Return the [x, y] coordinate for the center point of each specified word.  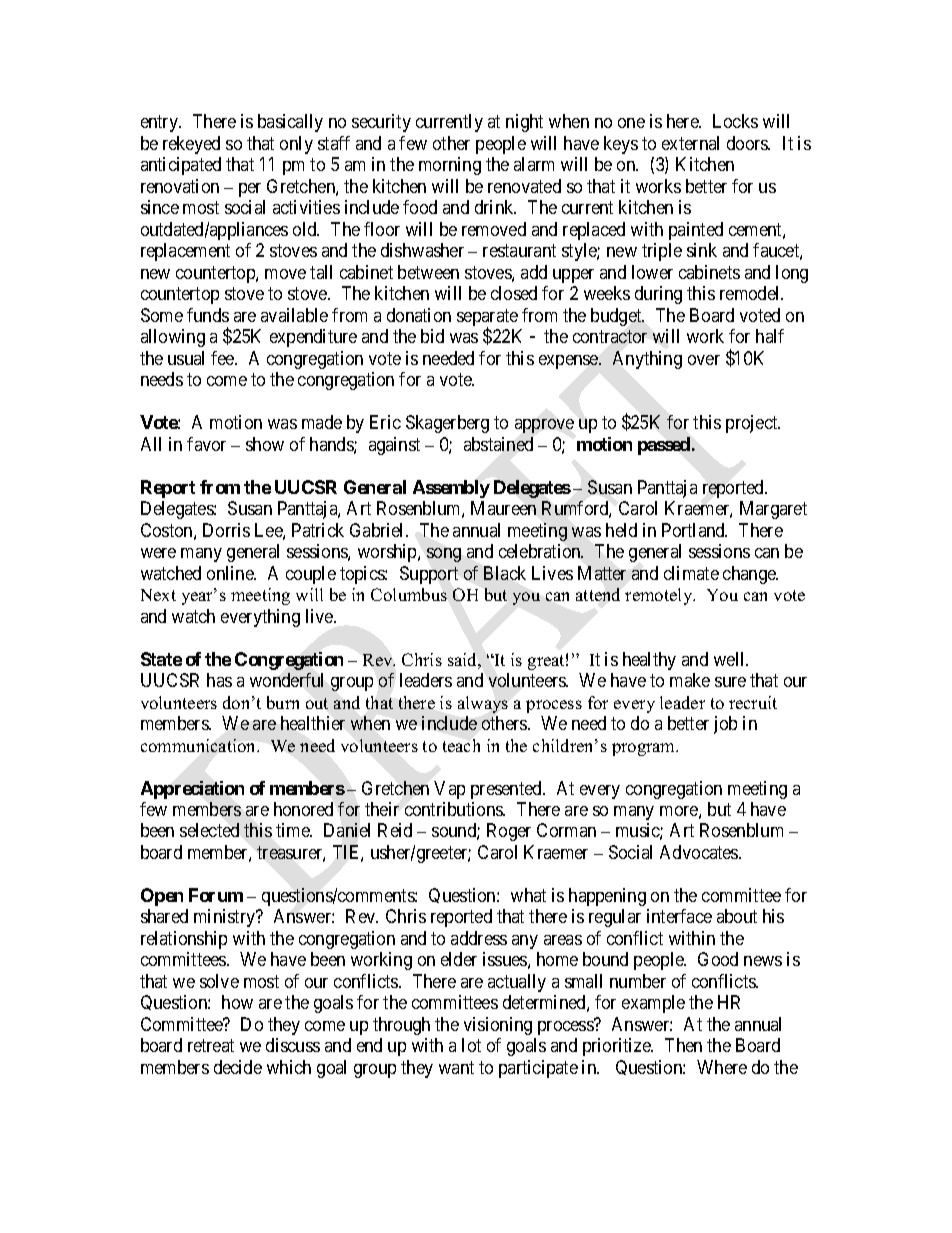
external [690, 143]
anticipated [181, 166]
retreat [211, 1046]
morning [450, 166]
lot [471, 1045]
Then [683, 1045]
